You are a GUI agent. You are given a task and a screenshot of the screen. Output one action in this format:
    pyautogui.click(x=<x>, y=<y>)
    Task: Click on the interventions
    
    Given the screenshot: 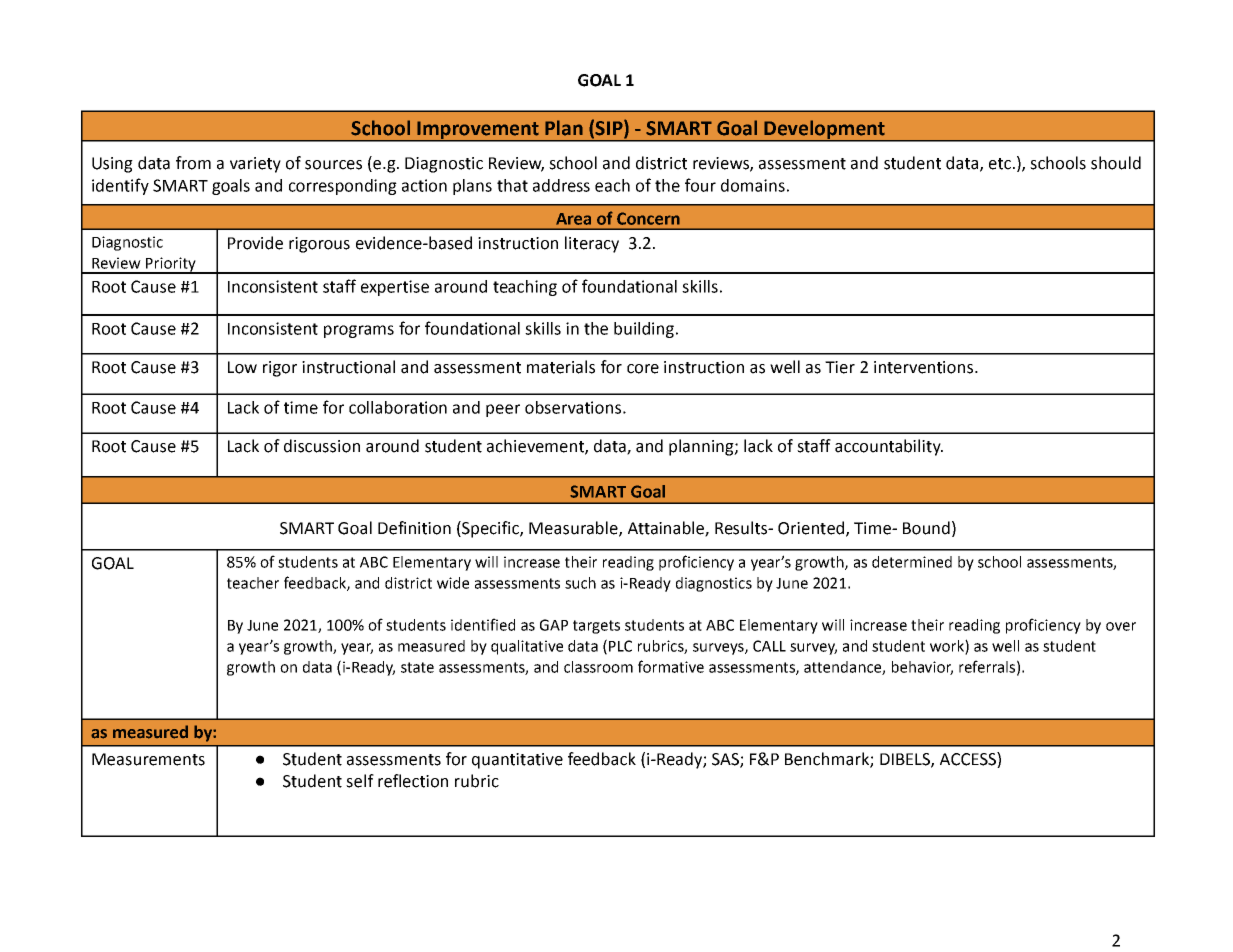 What is the action you would take?
    pyautogui.click(x=923, y=367)
